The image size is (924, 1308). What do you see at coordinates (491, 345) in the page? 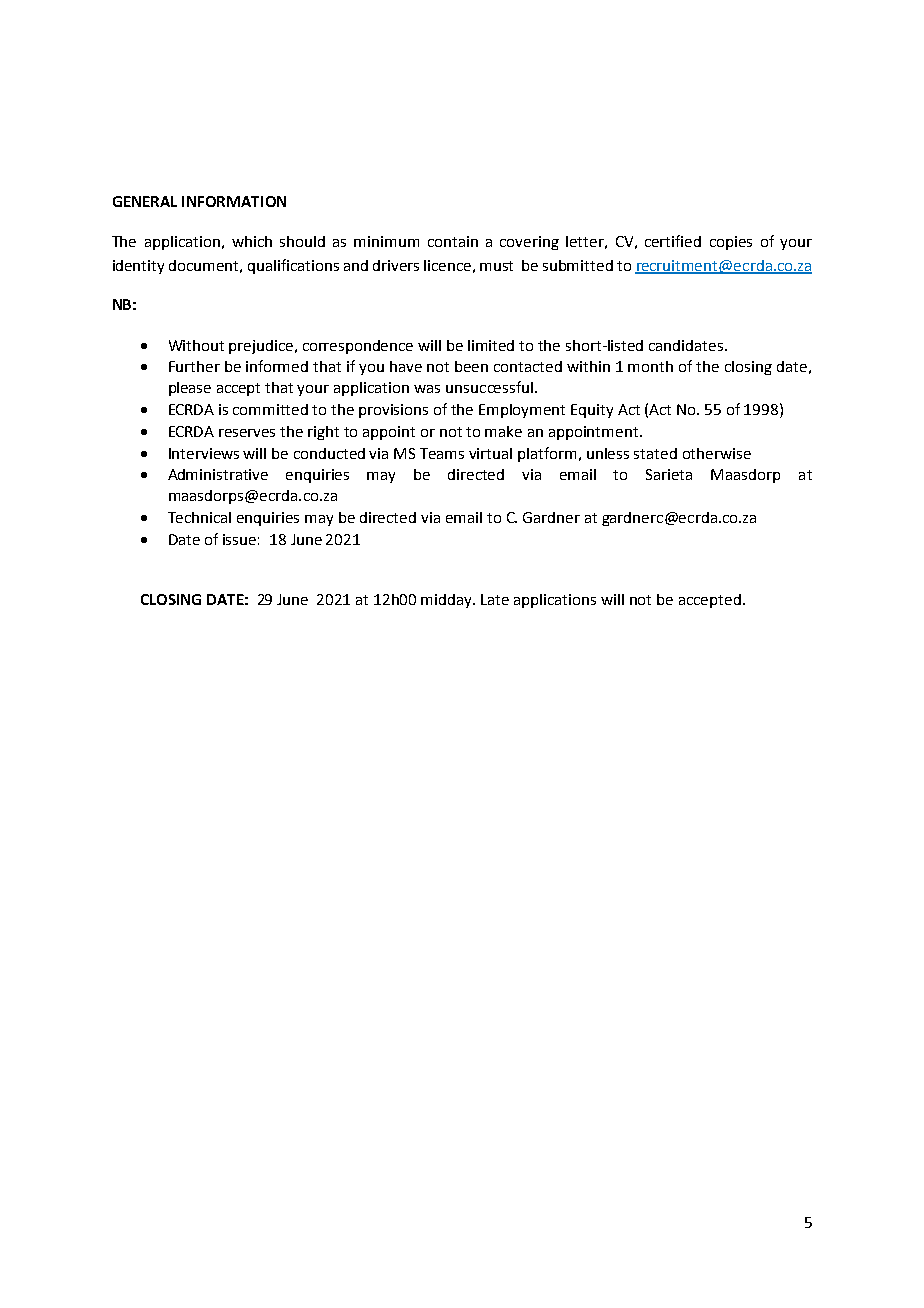
I see `limited` at bounding box center [491, 345].
